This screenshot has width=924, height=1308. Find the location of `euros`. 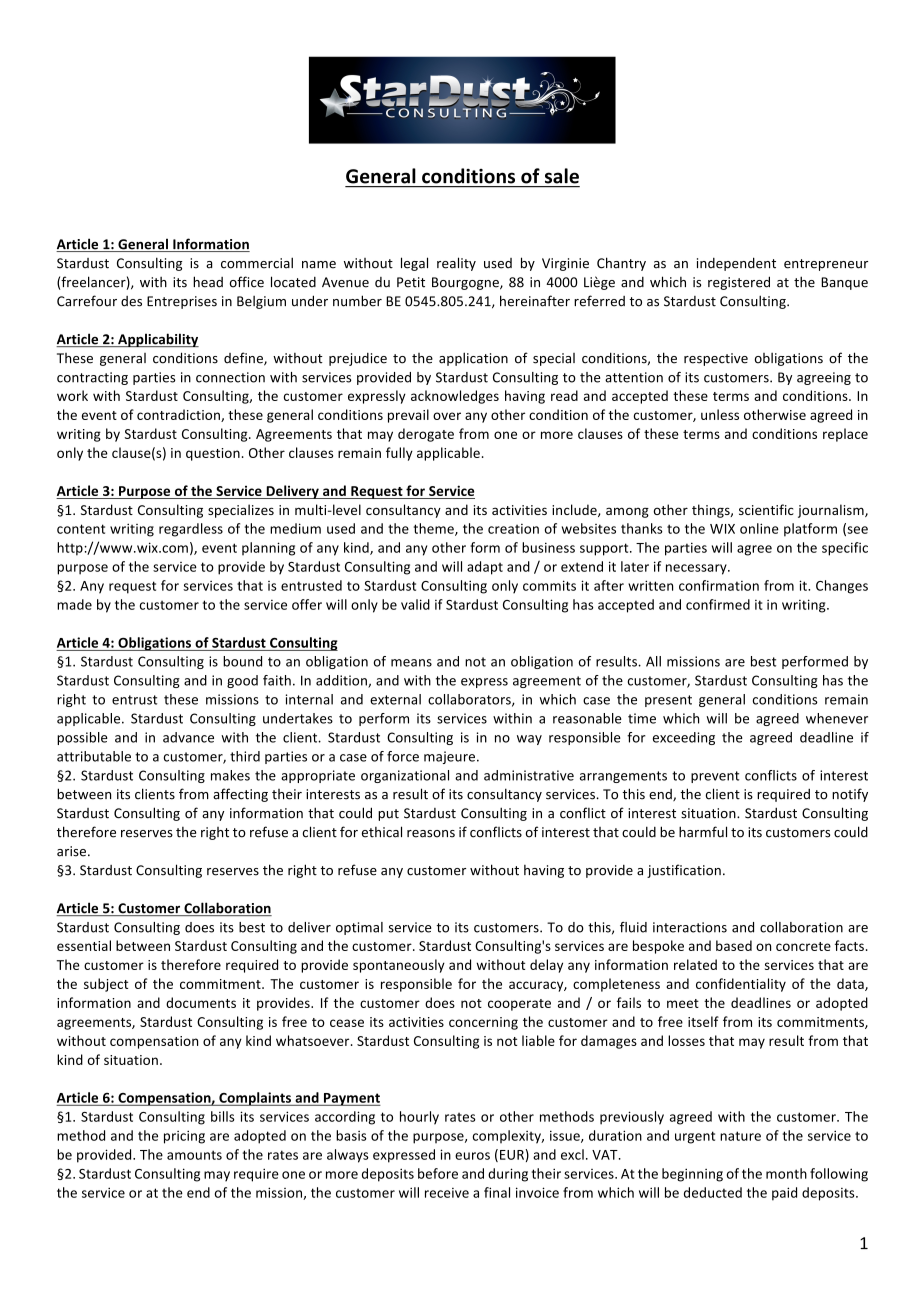

euros is located at coordinates (472, 1156).
